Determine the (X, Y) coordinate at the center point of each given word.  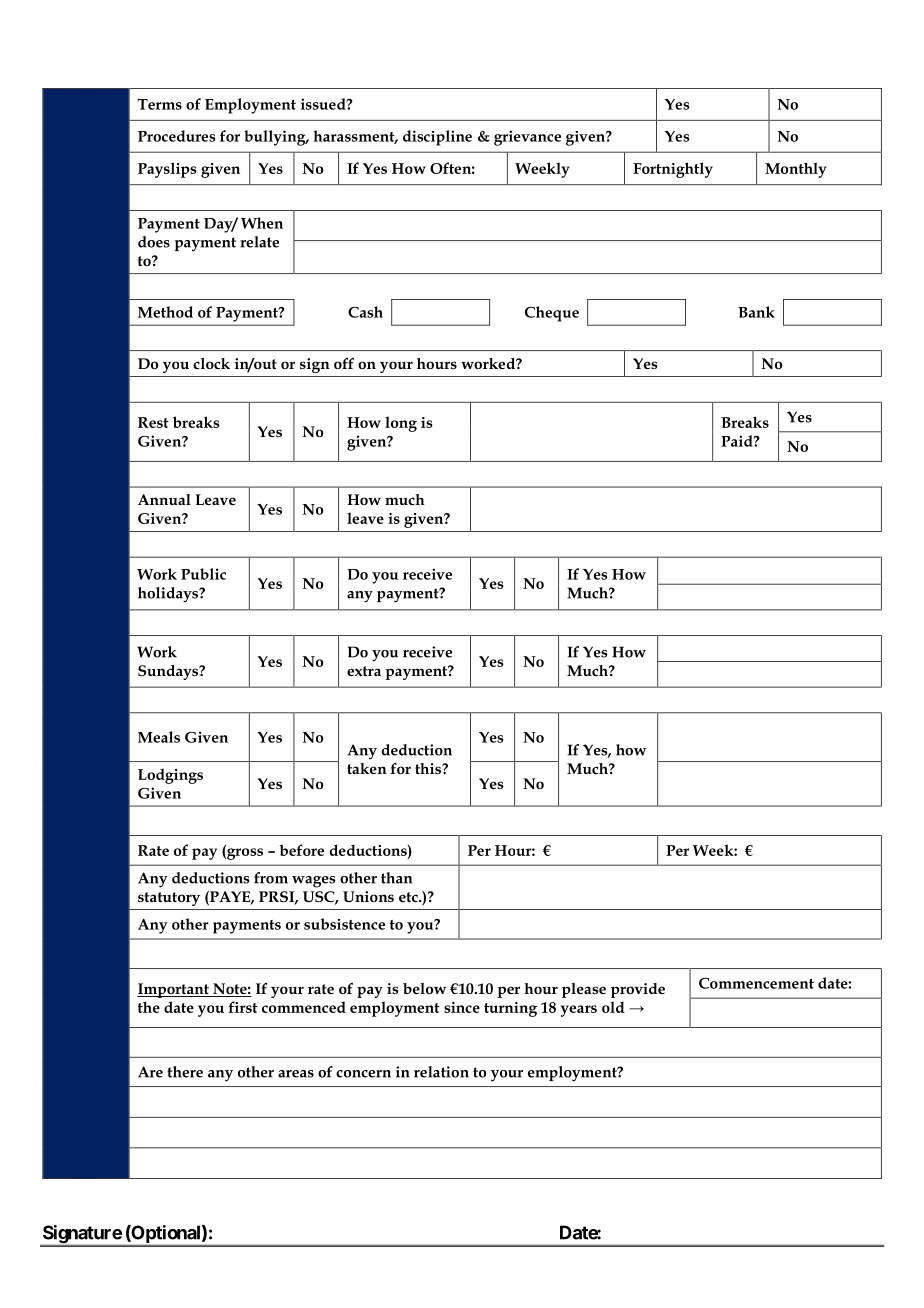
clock (211, 363)
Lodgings (170, 776)
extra (364, 671)
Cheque (552, 314)
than (396, 878)
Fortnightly (673, 170)
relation (441, 1072)
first (243, 1007)
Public (203, 574)
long (401, 424)
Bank (756, 312)
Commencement (756, 983)
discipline (437, 138)
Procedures (176, 136)
